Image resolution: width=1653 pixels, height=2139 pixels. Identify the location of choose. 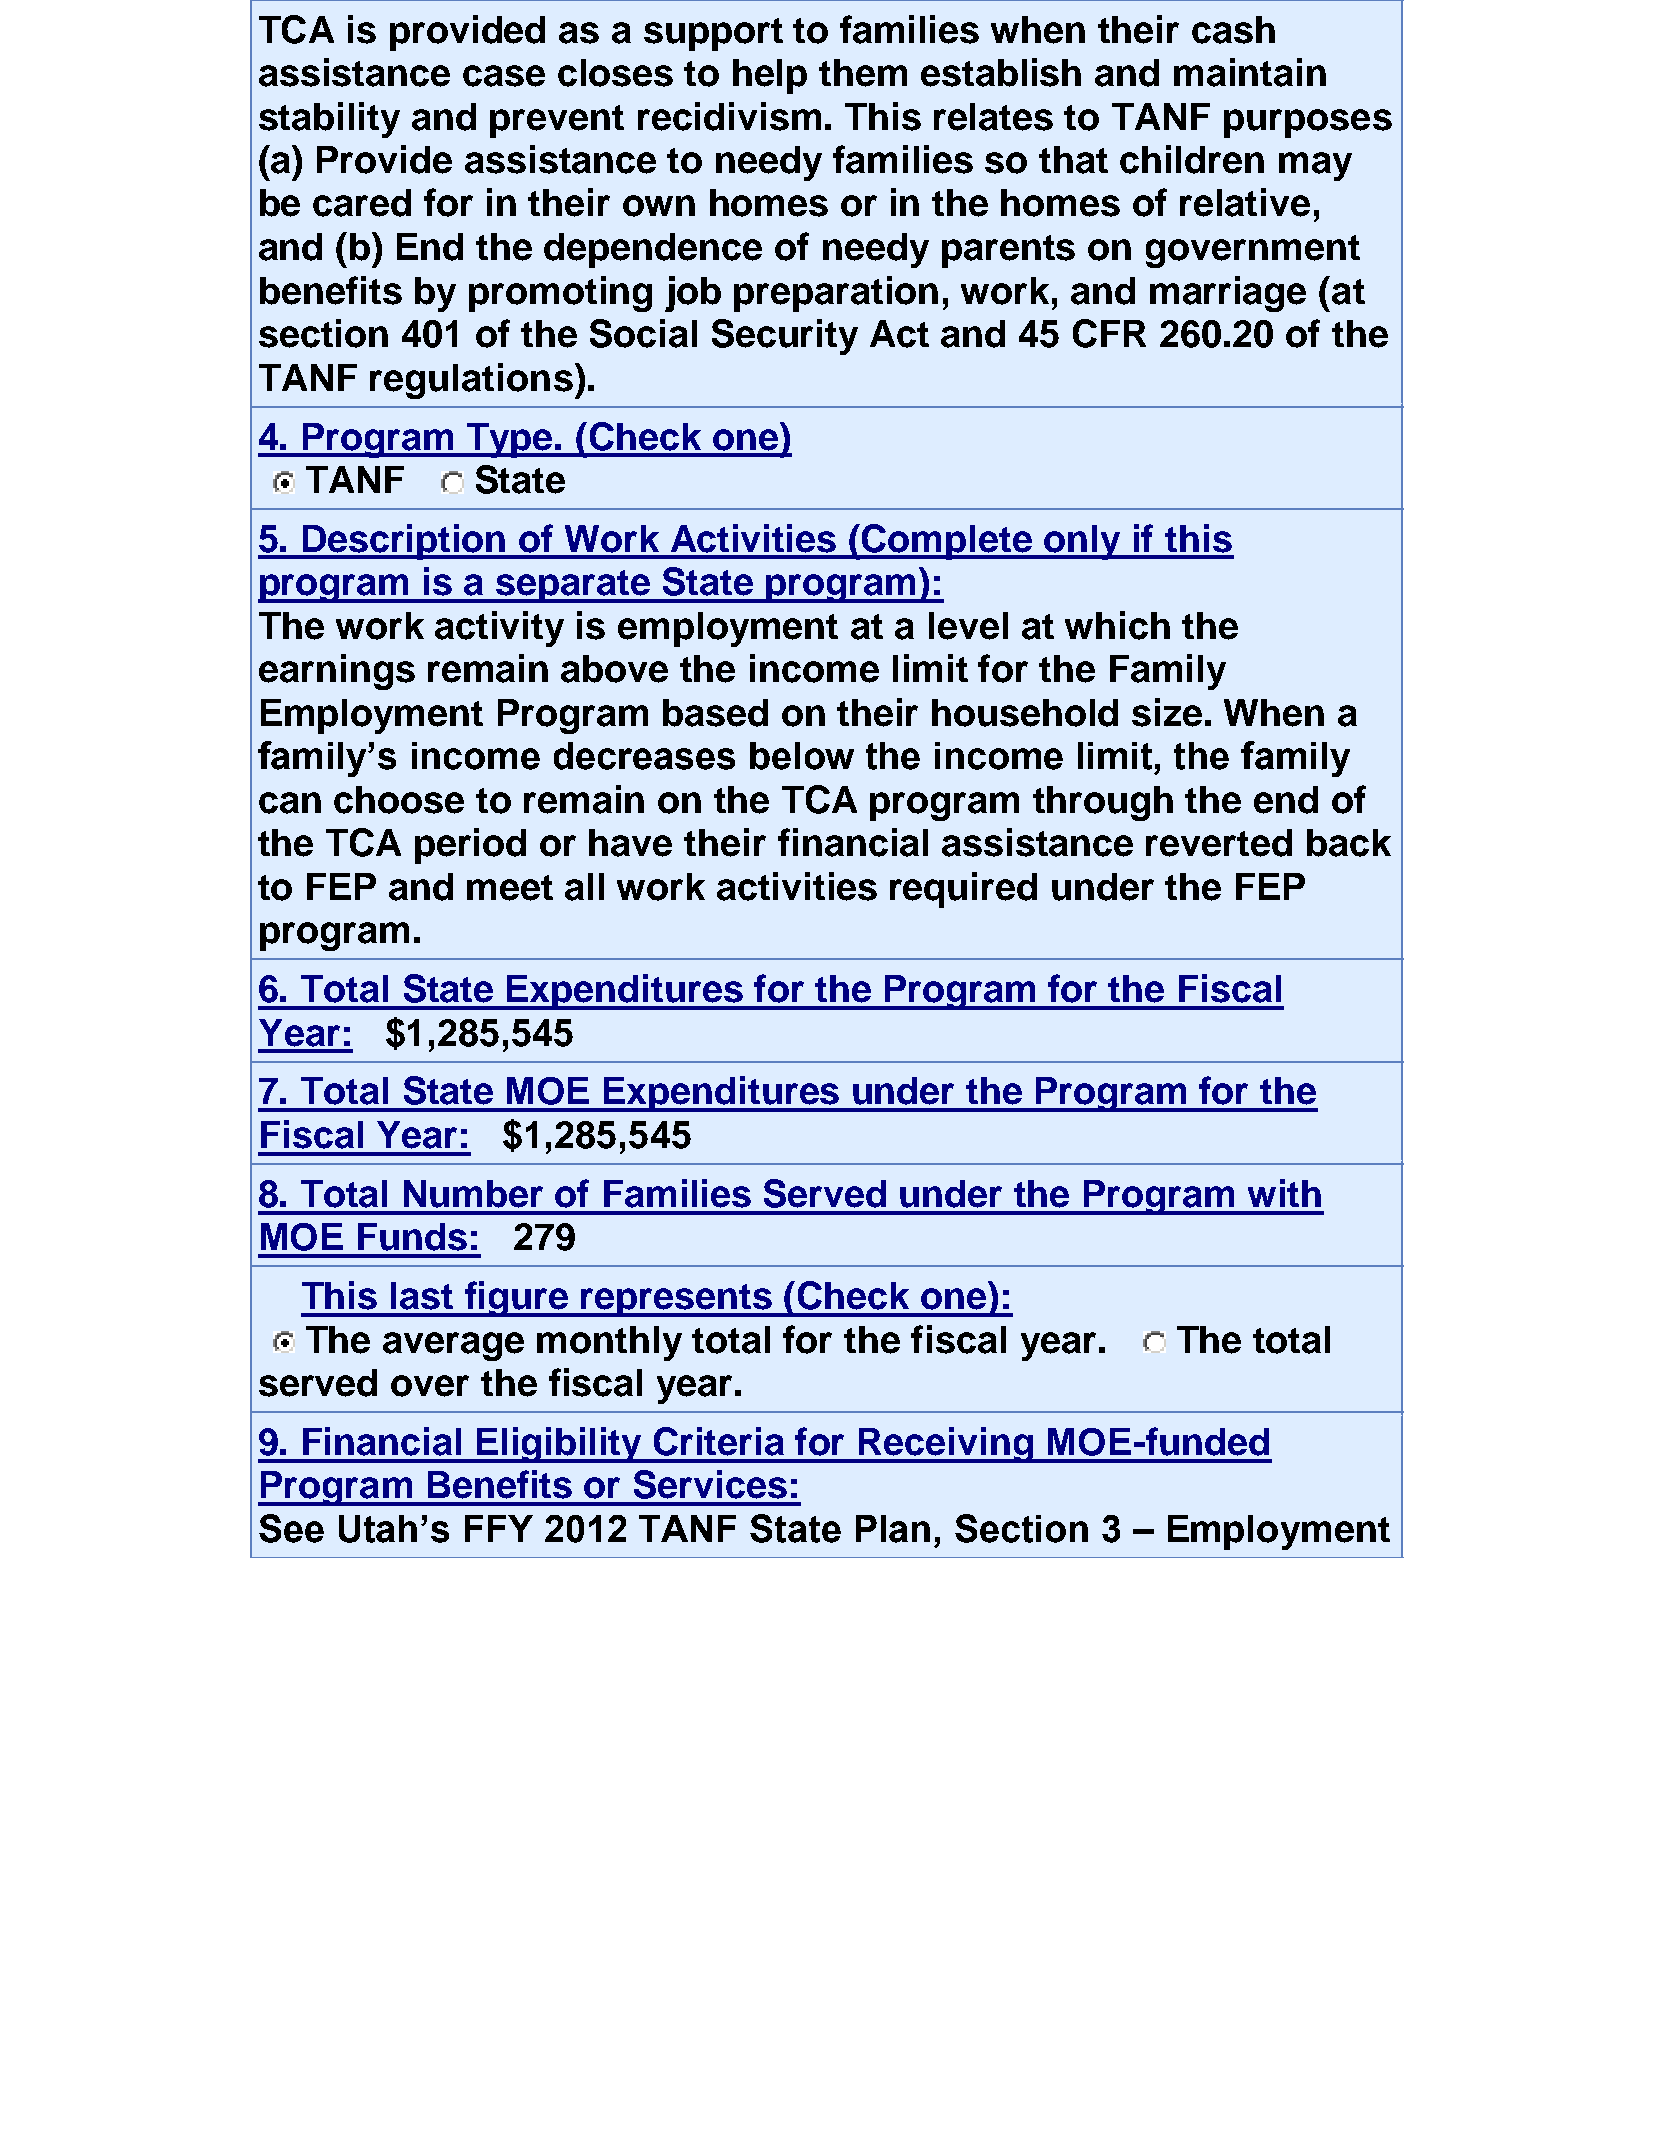
(399, 800).
